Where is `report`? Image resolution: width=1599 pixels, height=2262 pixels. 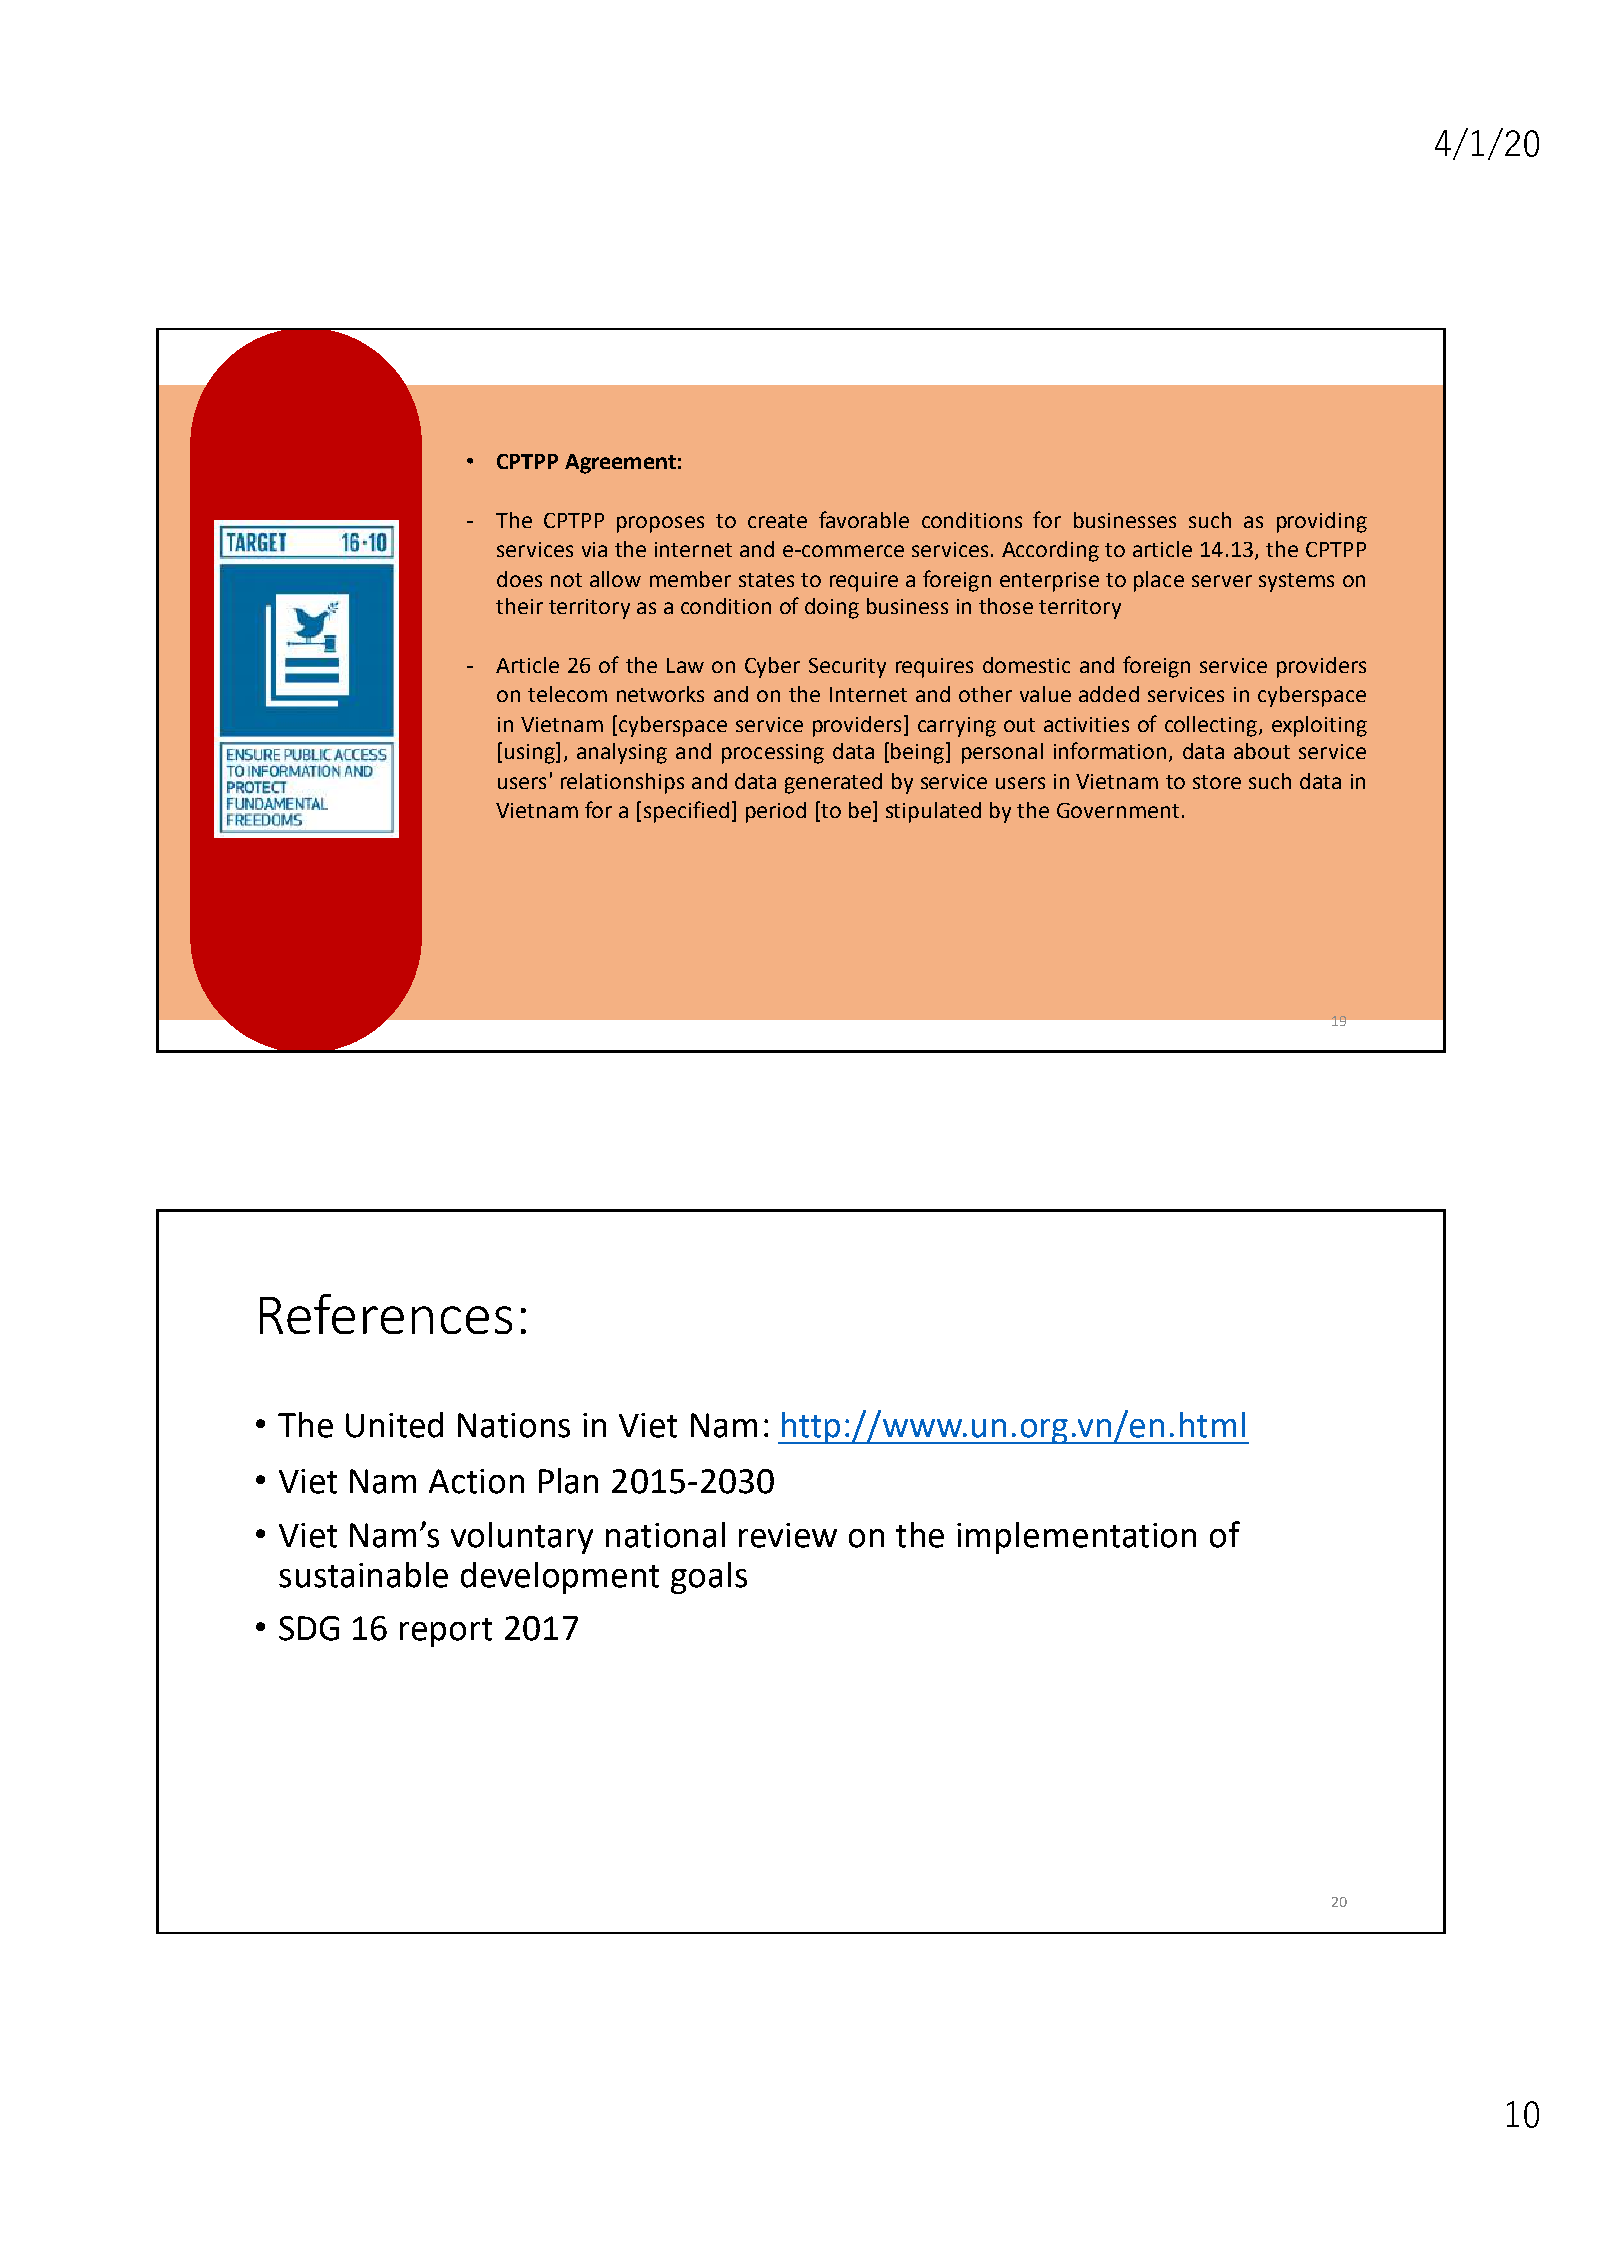
report is located at coordinates (446, 1632).
